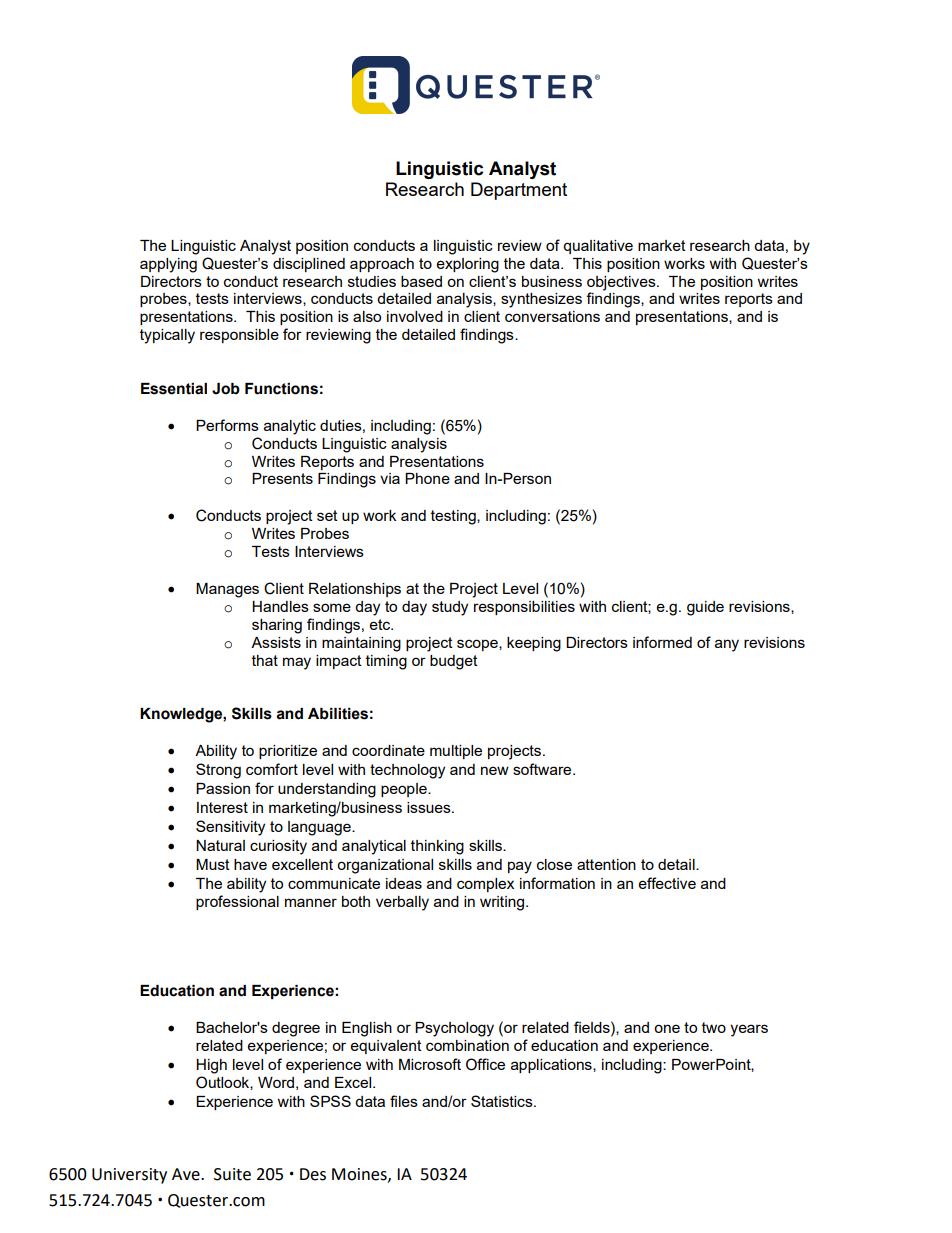  Describe the element at coordinates (404, 1101) in the page. I see `files` at that location.
